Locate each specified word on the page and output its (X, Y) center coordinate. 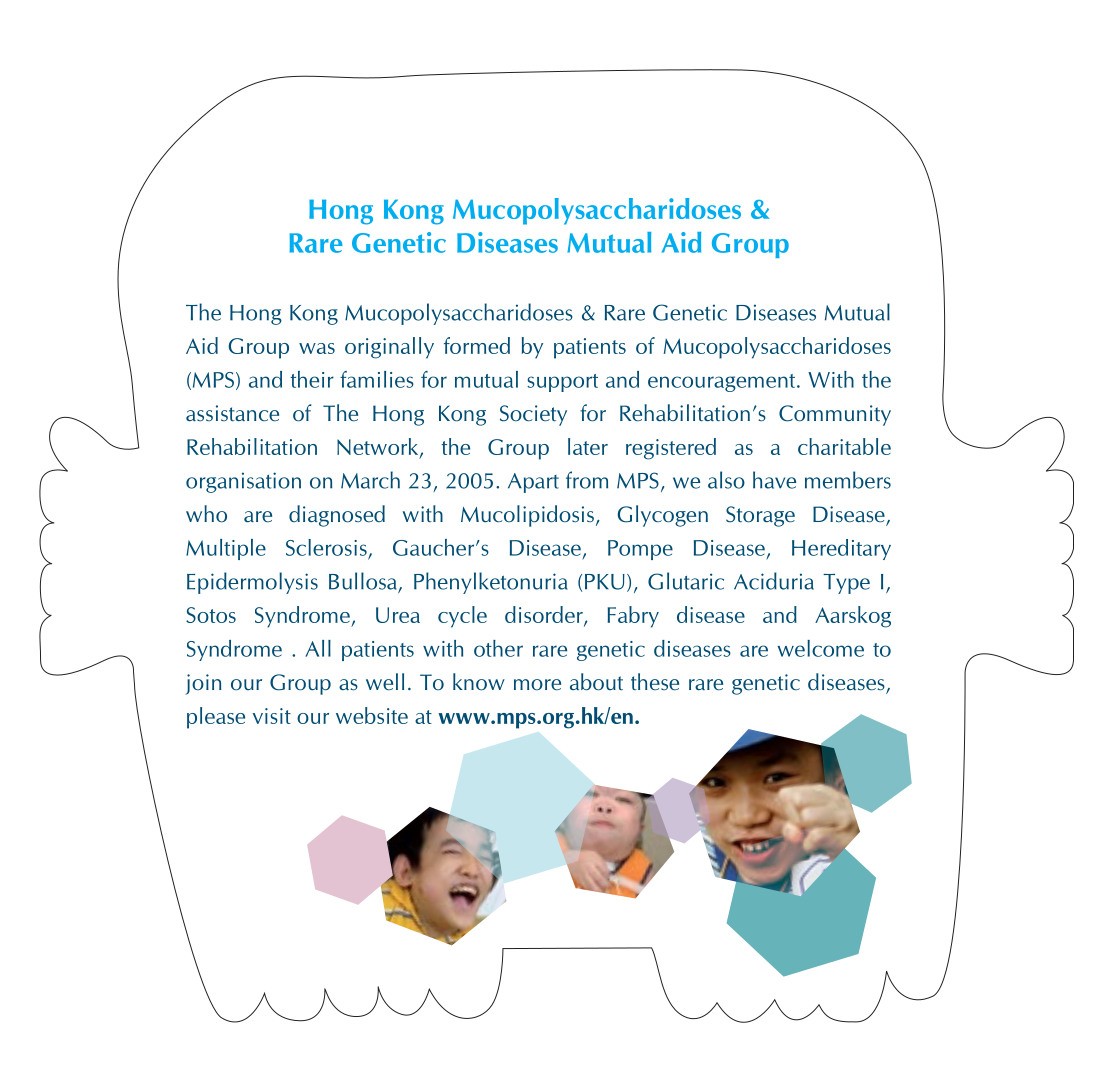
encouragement (721, 383)
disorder (545, 616)
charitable (844, 446)
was (317, 348)
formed (477, 345)
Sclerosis (326, 547)
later (588, 446)
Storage (760, 516)
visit (272, 716)
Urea (398, 615)
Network (379, 447)
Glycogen (662, 516)
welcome (820, 648)
